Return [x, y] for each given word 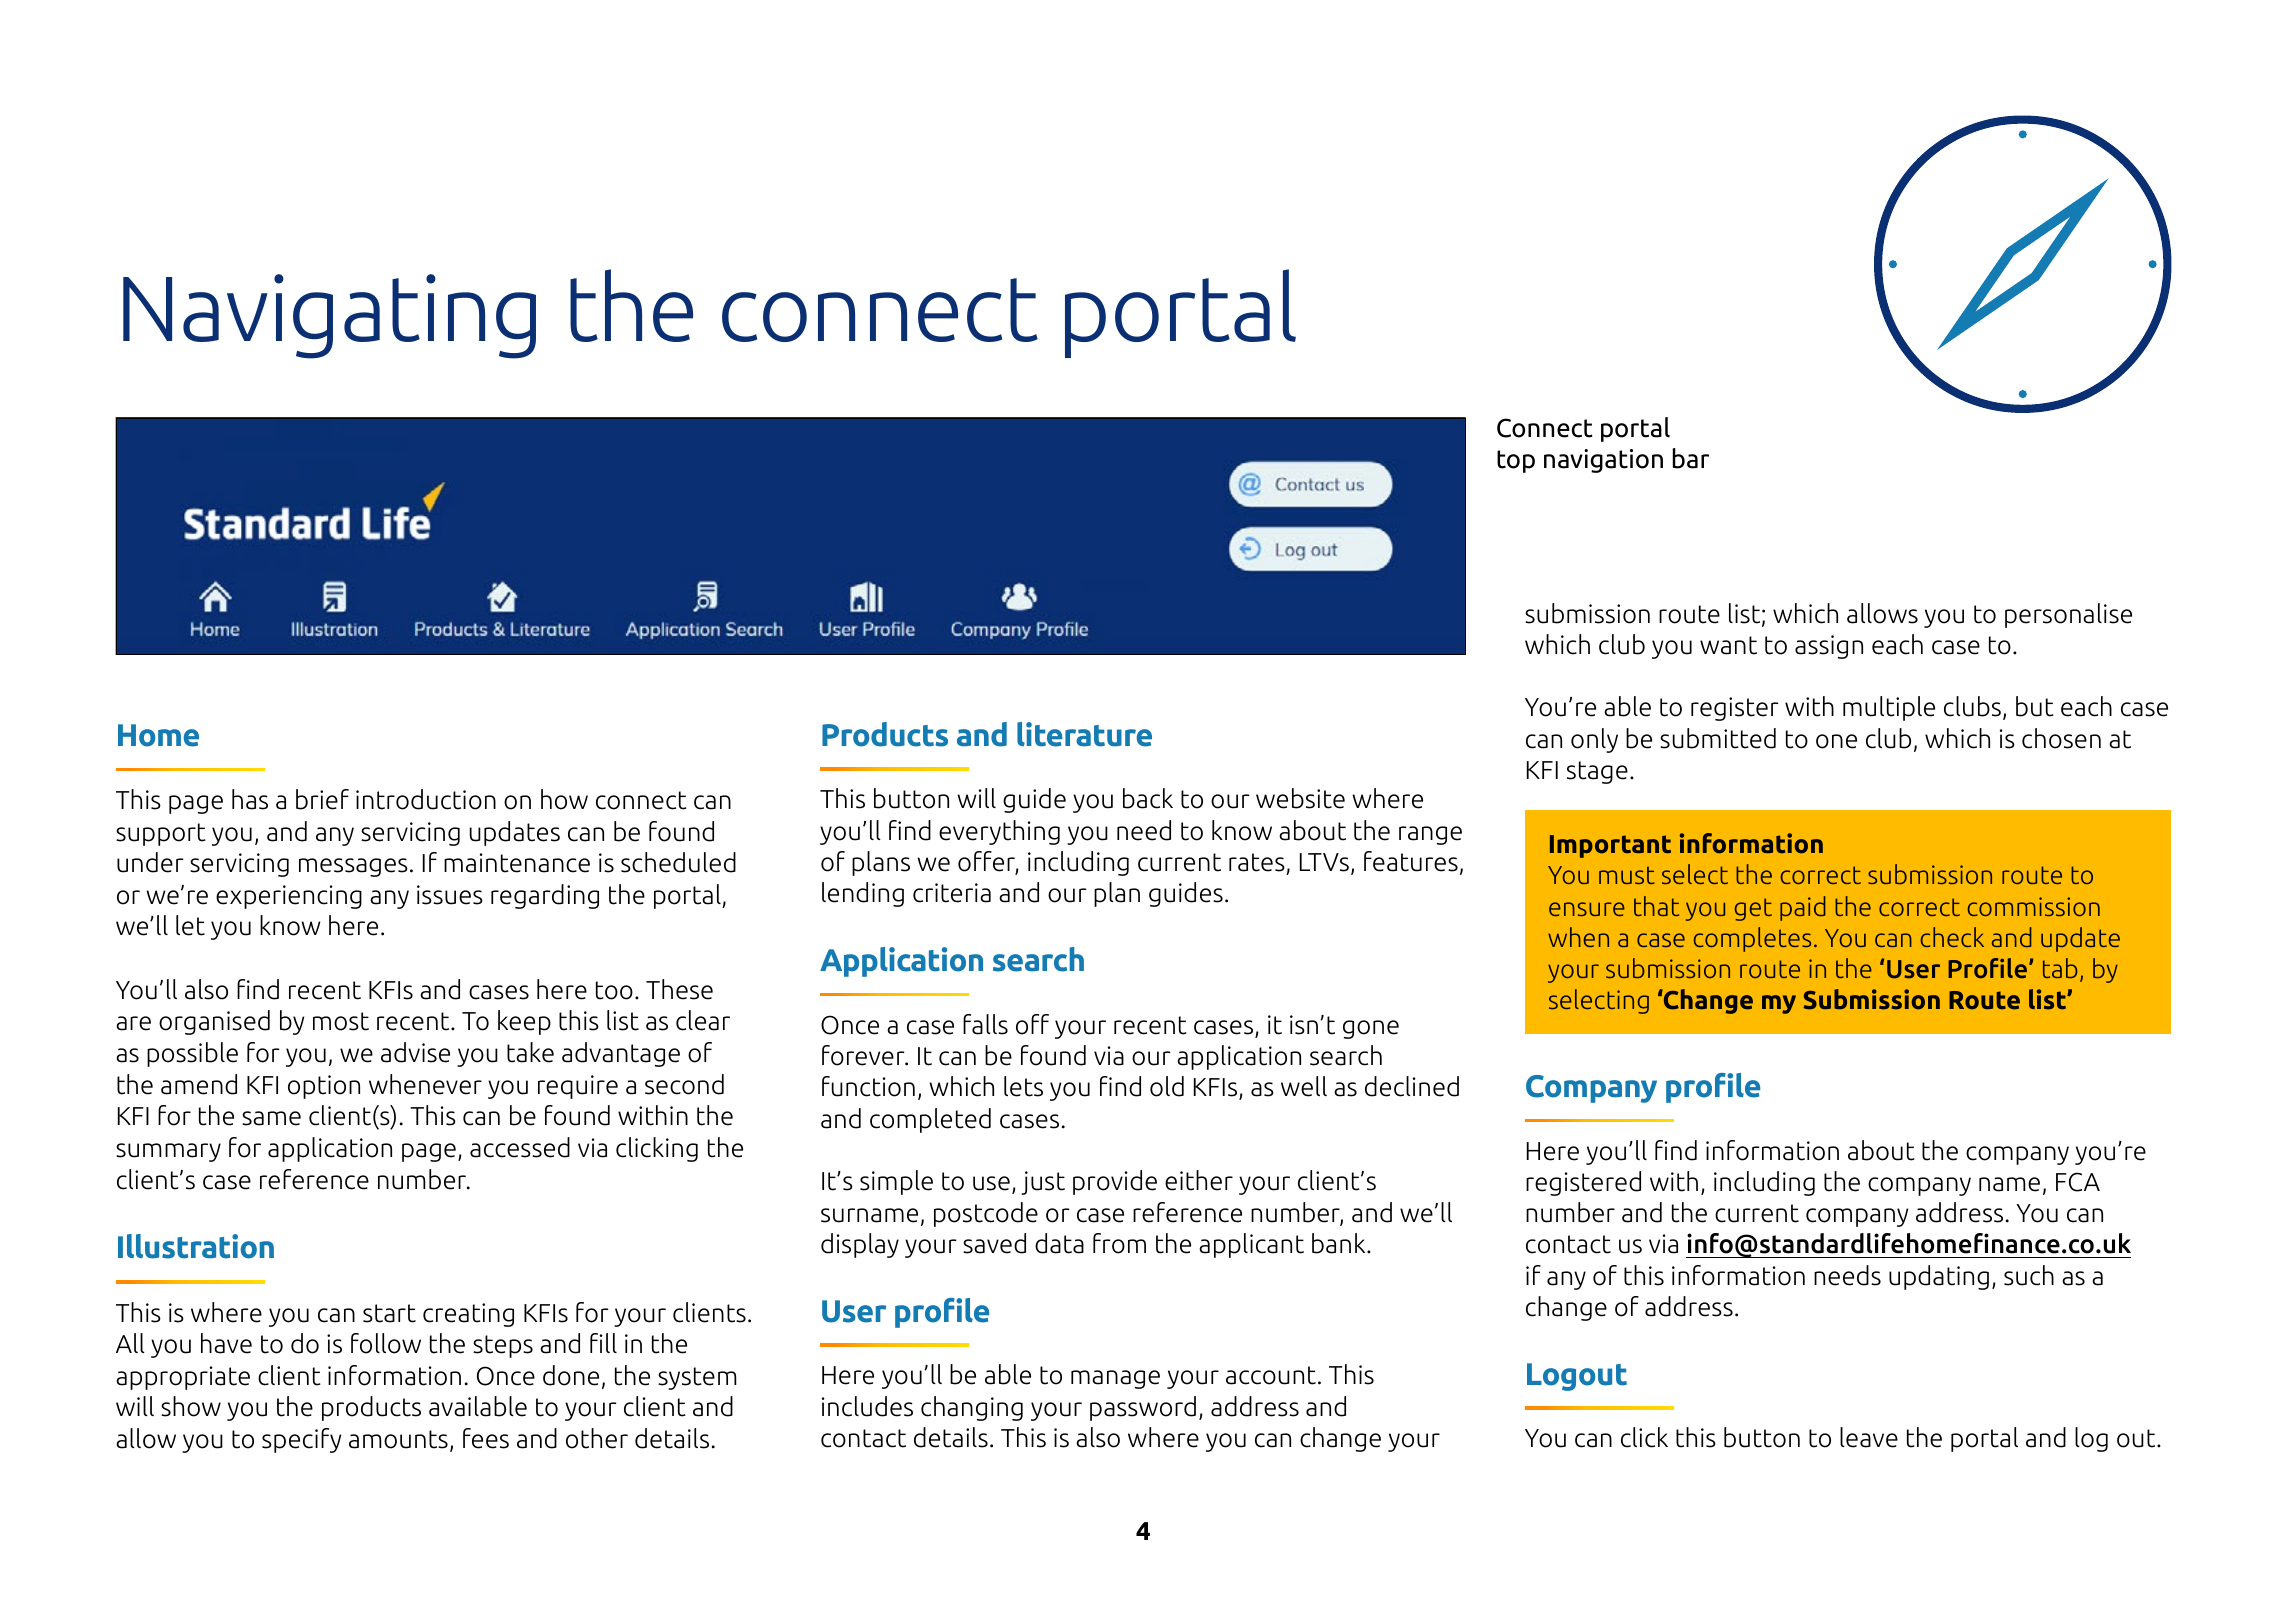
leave [1869, 1437]
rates [1257, 862]
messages [353, 867]
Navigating [329, 316]
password [1143, 1408]
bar [1691, 458]
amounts [398, 1439]
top [1516, 461]
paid [1803, 908]
